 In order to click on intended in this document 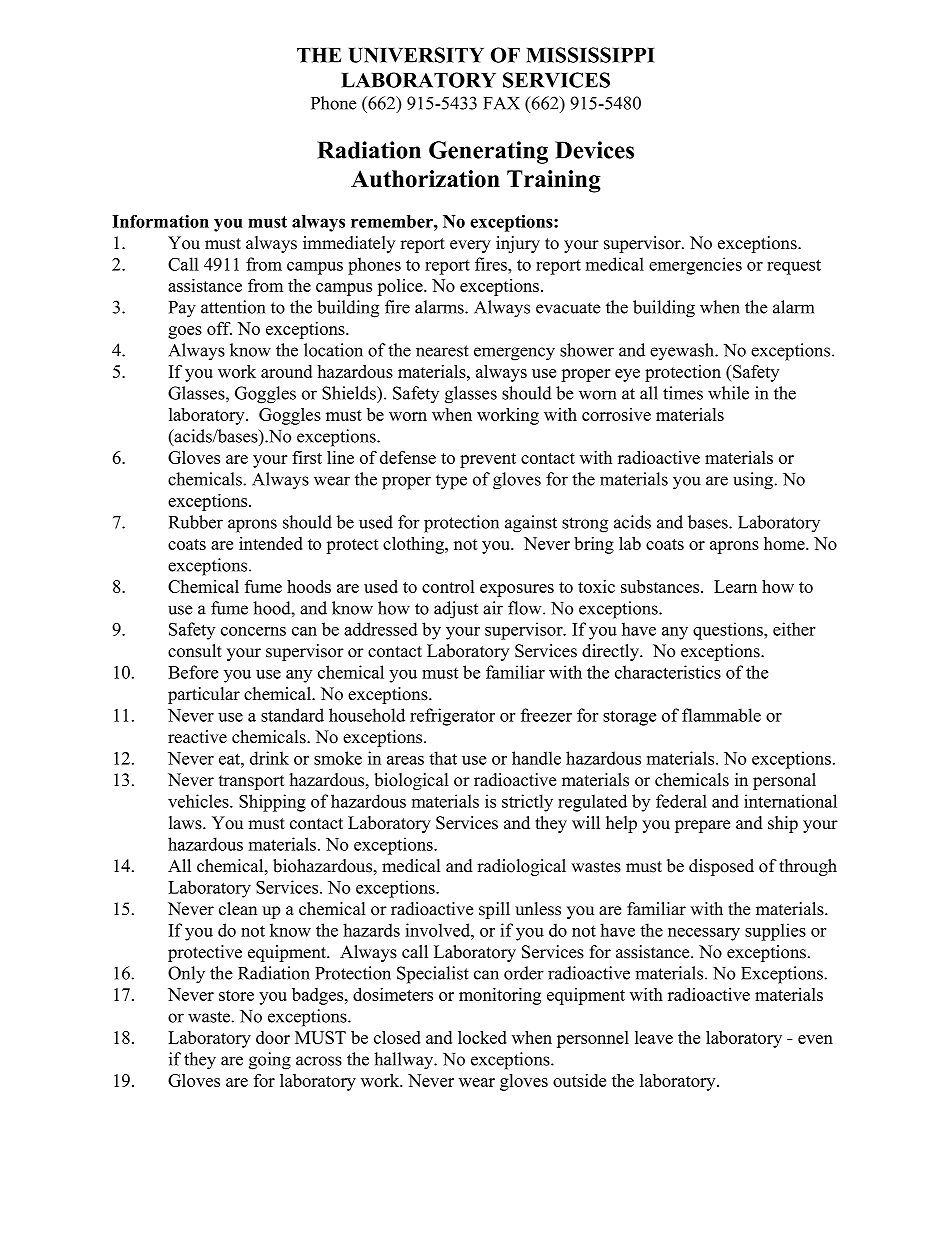, I will do `click(271, 543)`.
